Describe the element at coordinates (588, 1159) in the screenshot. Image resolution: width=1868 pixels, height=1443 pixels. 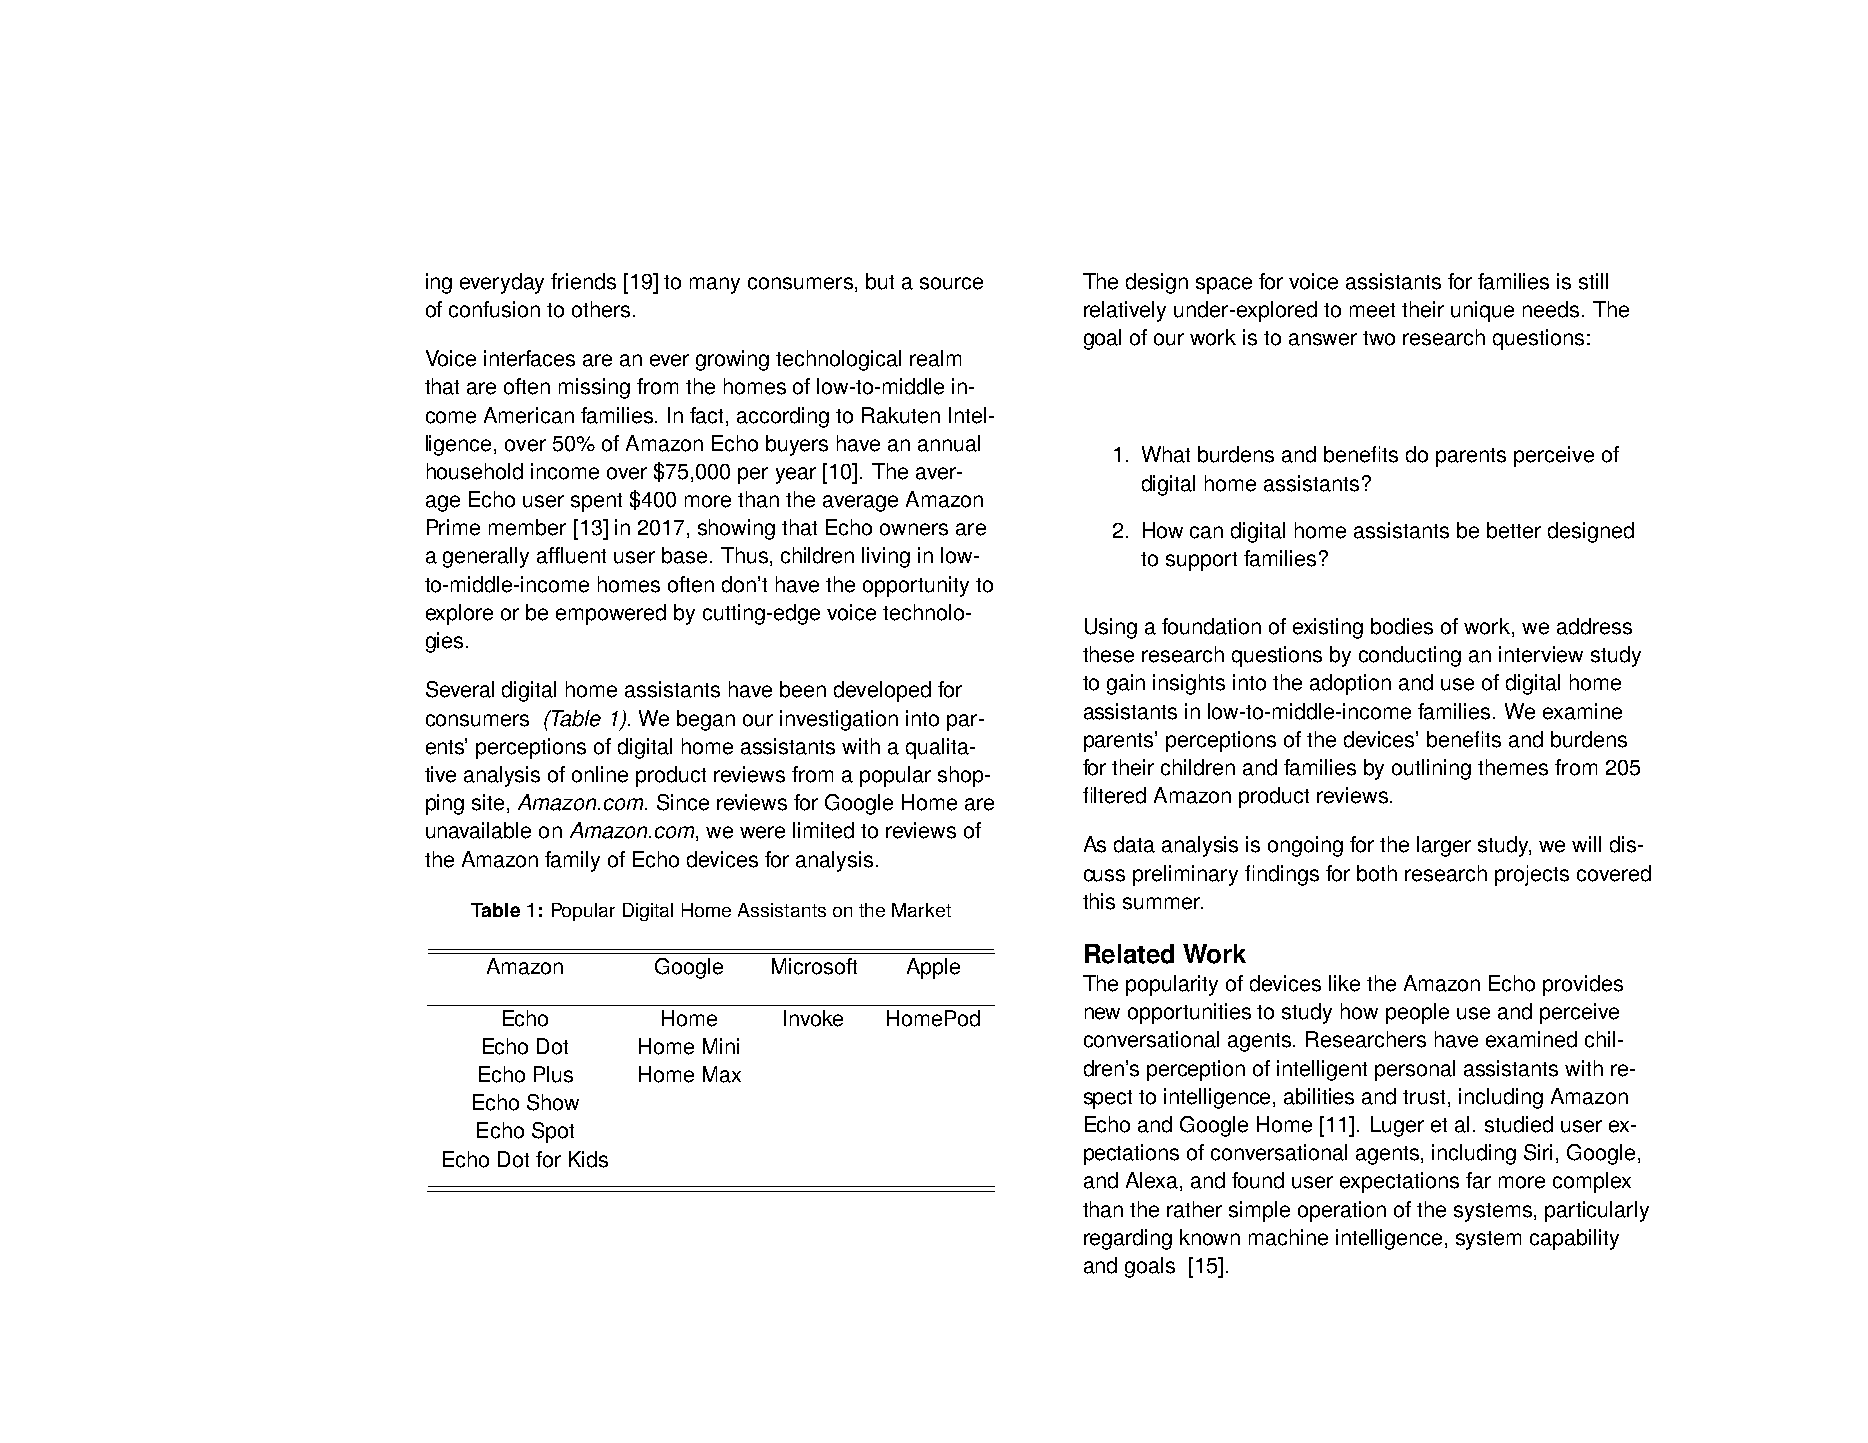
I see `Kids` at that location.
